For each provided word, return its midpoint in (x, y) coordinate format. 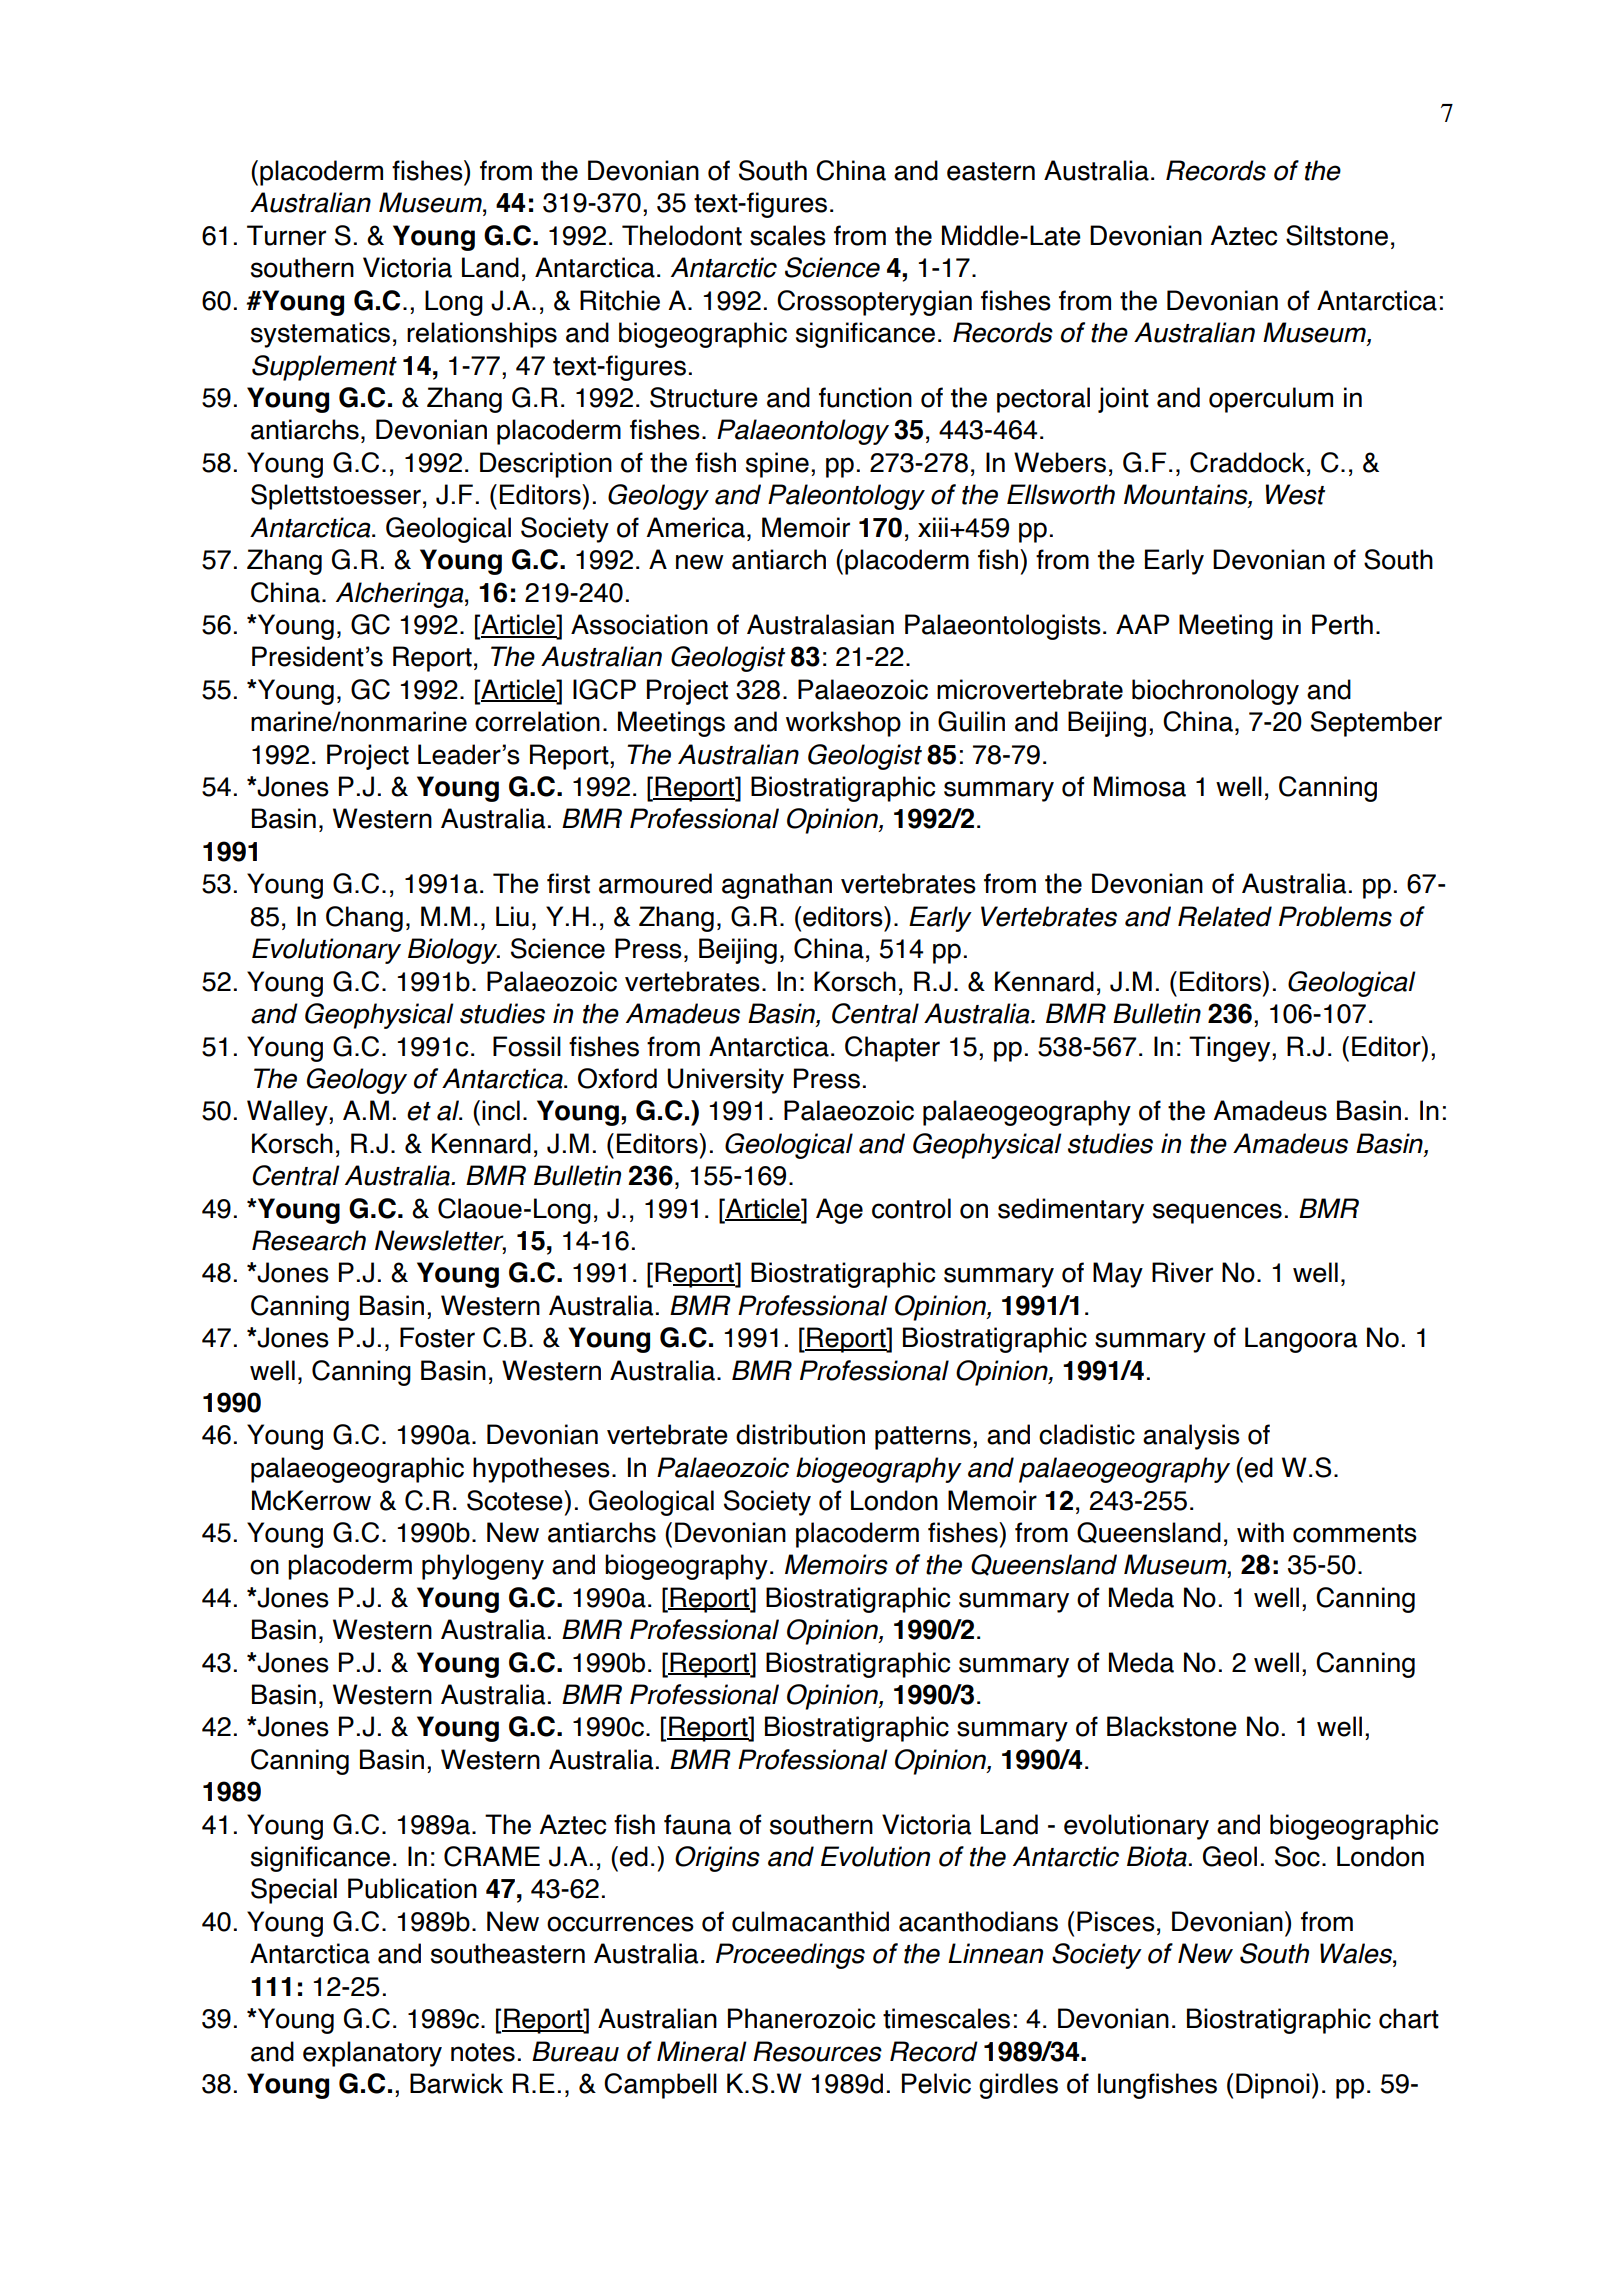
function (865, 397)
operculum (1271, 400)
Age (839, 1211)
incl (501, 1110)
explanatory (372, 2054)
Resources (817, 2051)
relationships (482, 335)
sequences (1217, 1213)
